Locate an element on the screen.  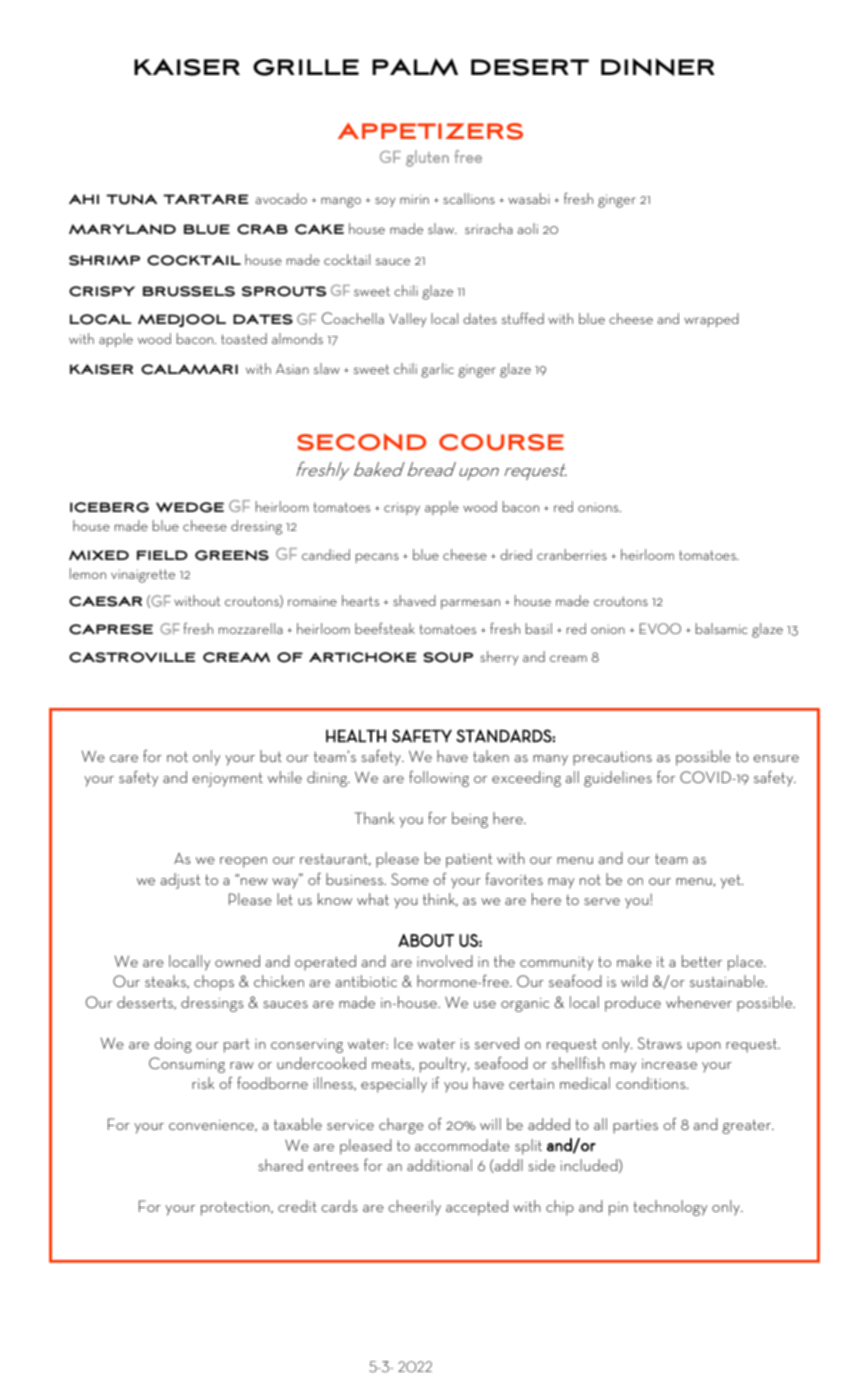
TUNA is located at coordinates (131, 199).
